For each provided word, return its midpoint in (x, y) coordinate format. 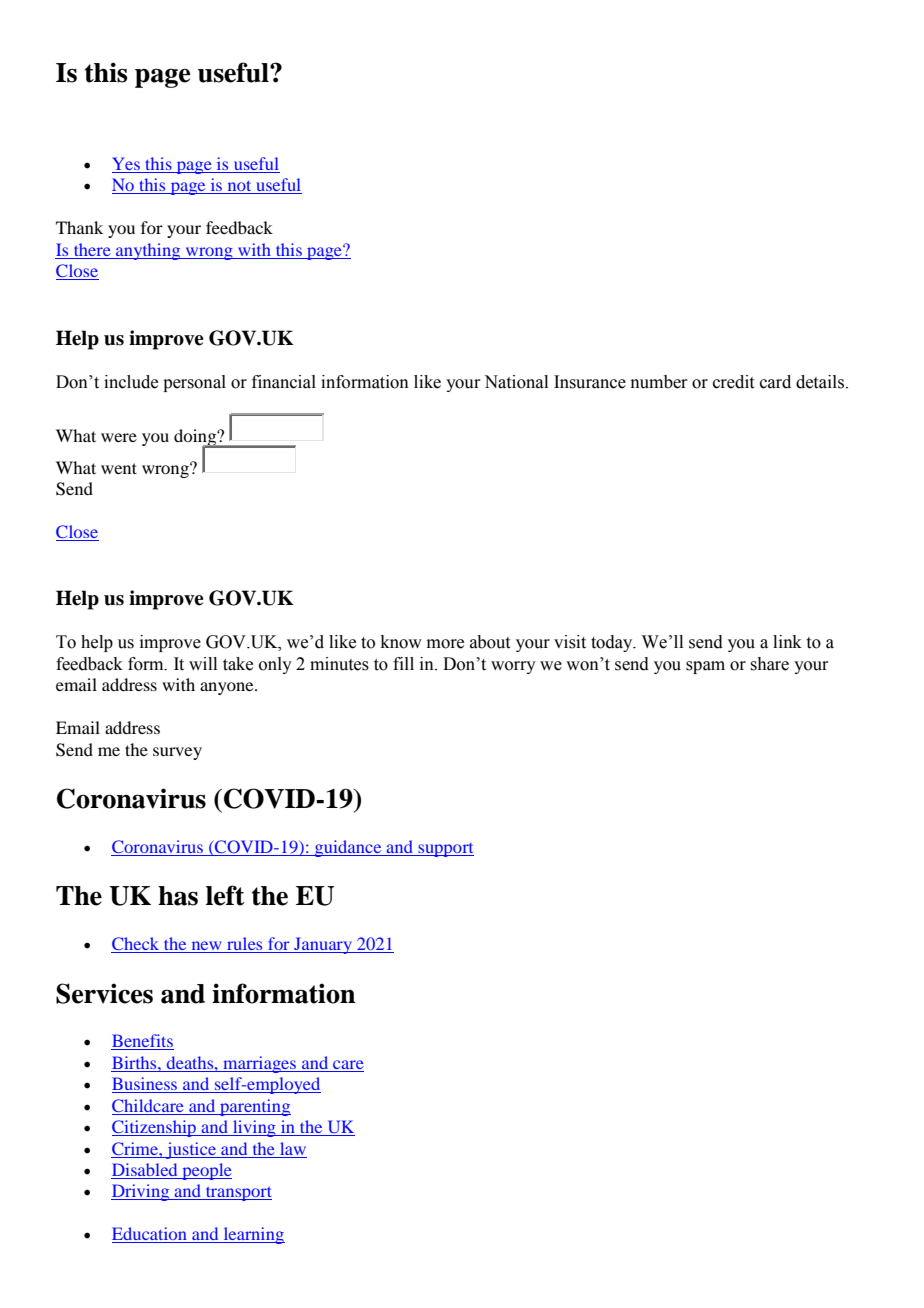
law (293, 1148)
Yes (127, 165)
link (787, 641)
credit (733, 382)
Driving (141, 1192)
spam (705, 667)
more (445, 644)
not (239, 187)
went (119, 468)
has (178, 896)
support (445, 850)
